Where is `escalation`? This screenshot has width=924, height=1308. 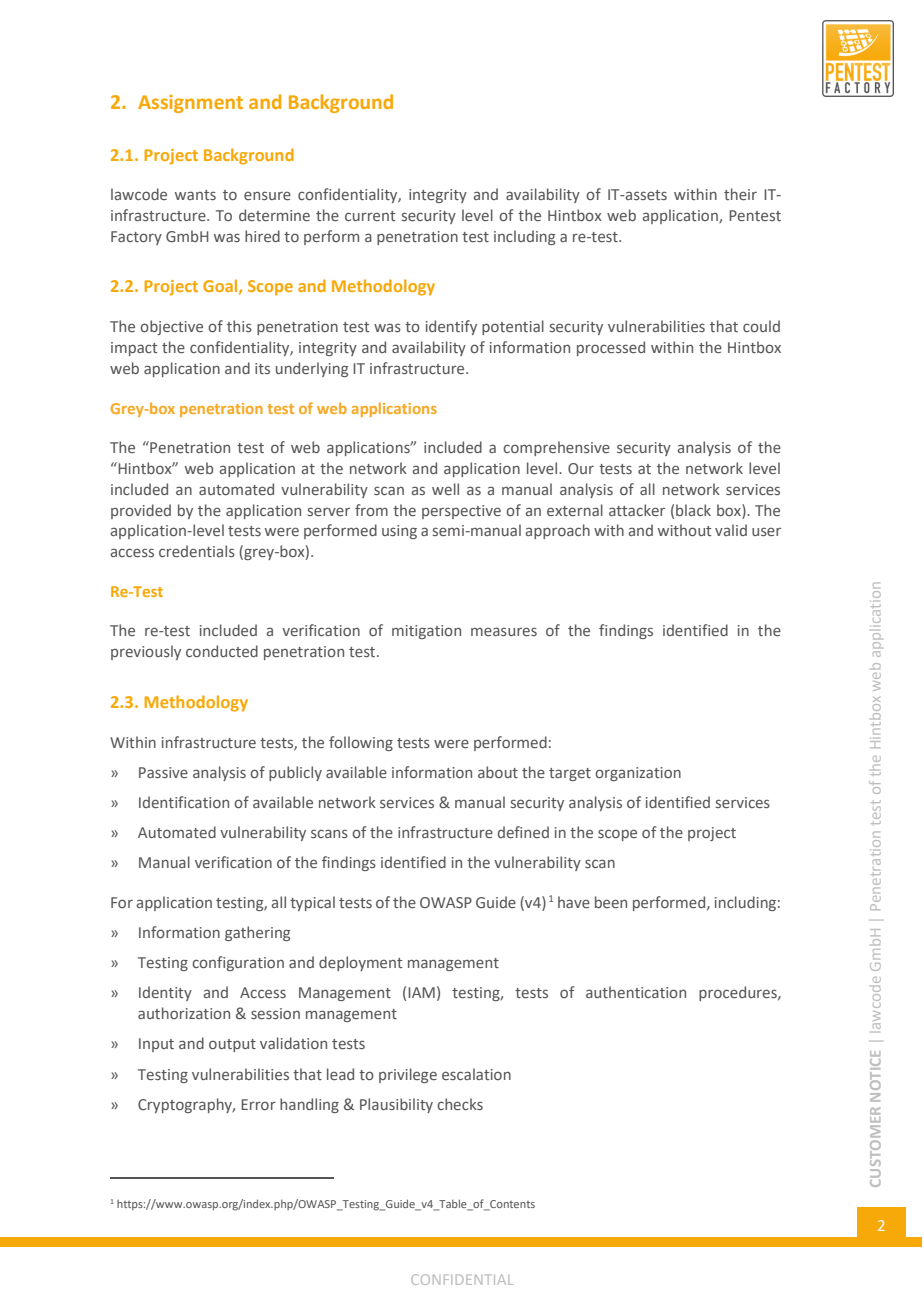 escalation is located at coordinates (476, 1074).
